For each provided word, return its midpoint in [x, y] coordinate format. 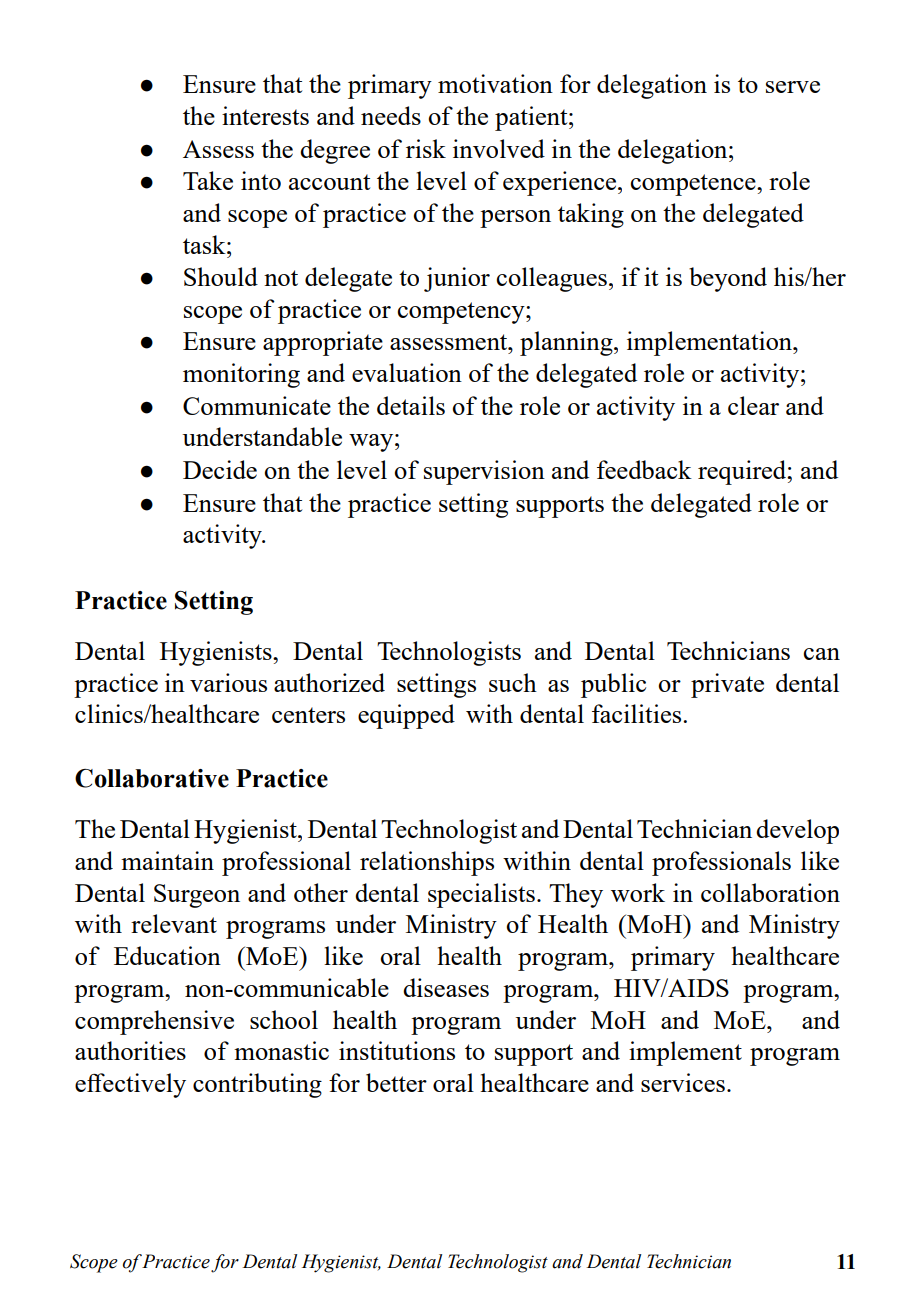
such [513, 682]
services [683, 1082]
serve [793, 87]
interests [265, 115]
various [228, 682]
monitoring [241, 375]
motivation [495, 83]
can [822, 654]
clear [753, 405]
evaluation [407, 372]
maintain [167, 860]
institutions [397, 1050]
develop [797, 831]
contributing [257, 1085]
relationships [427, 863]
